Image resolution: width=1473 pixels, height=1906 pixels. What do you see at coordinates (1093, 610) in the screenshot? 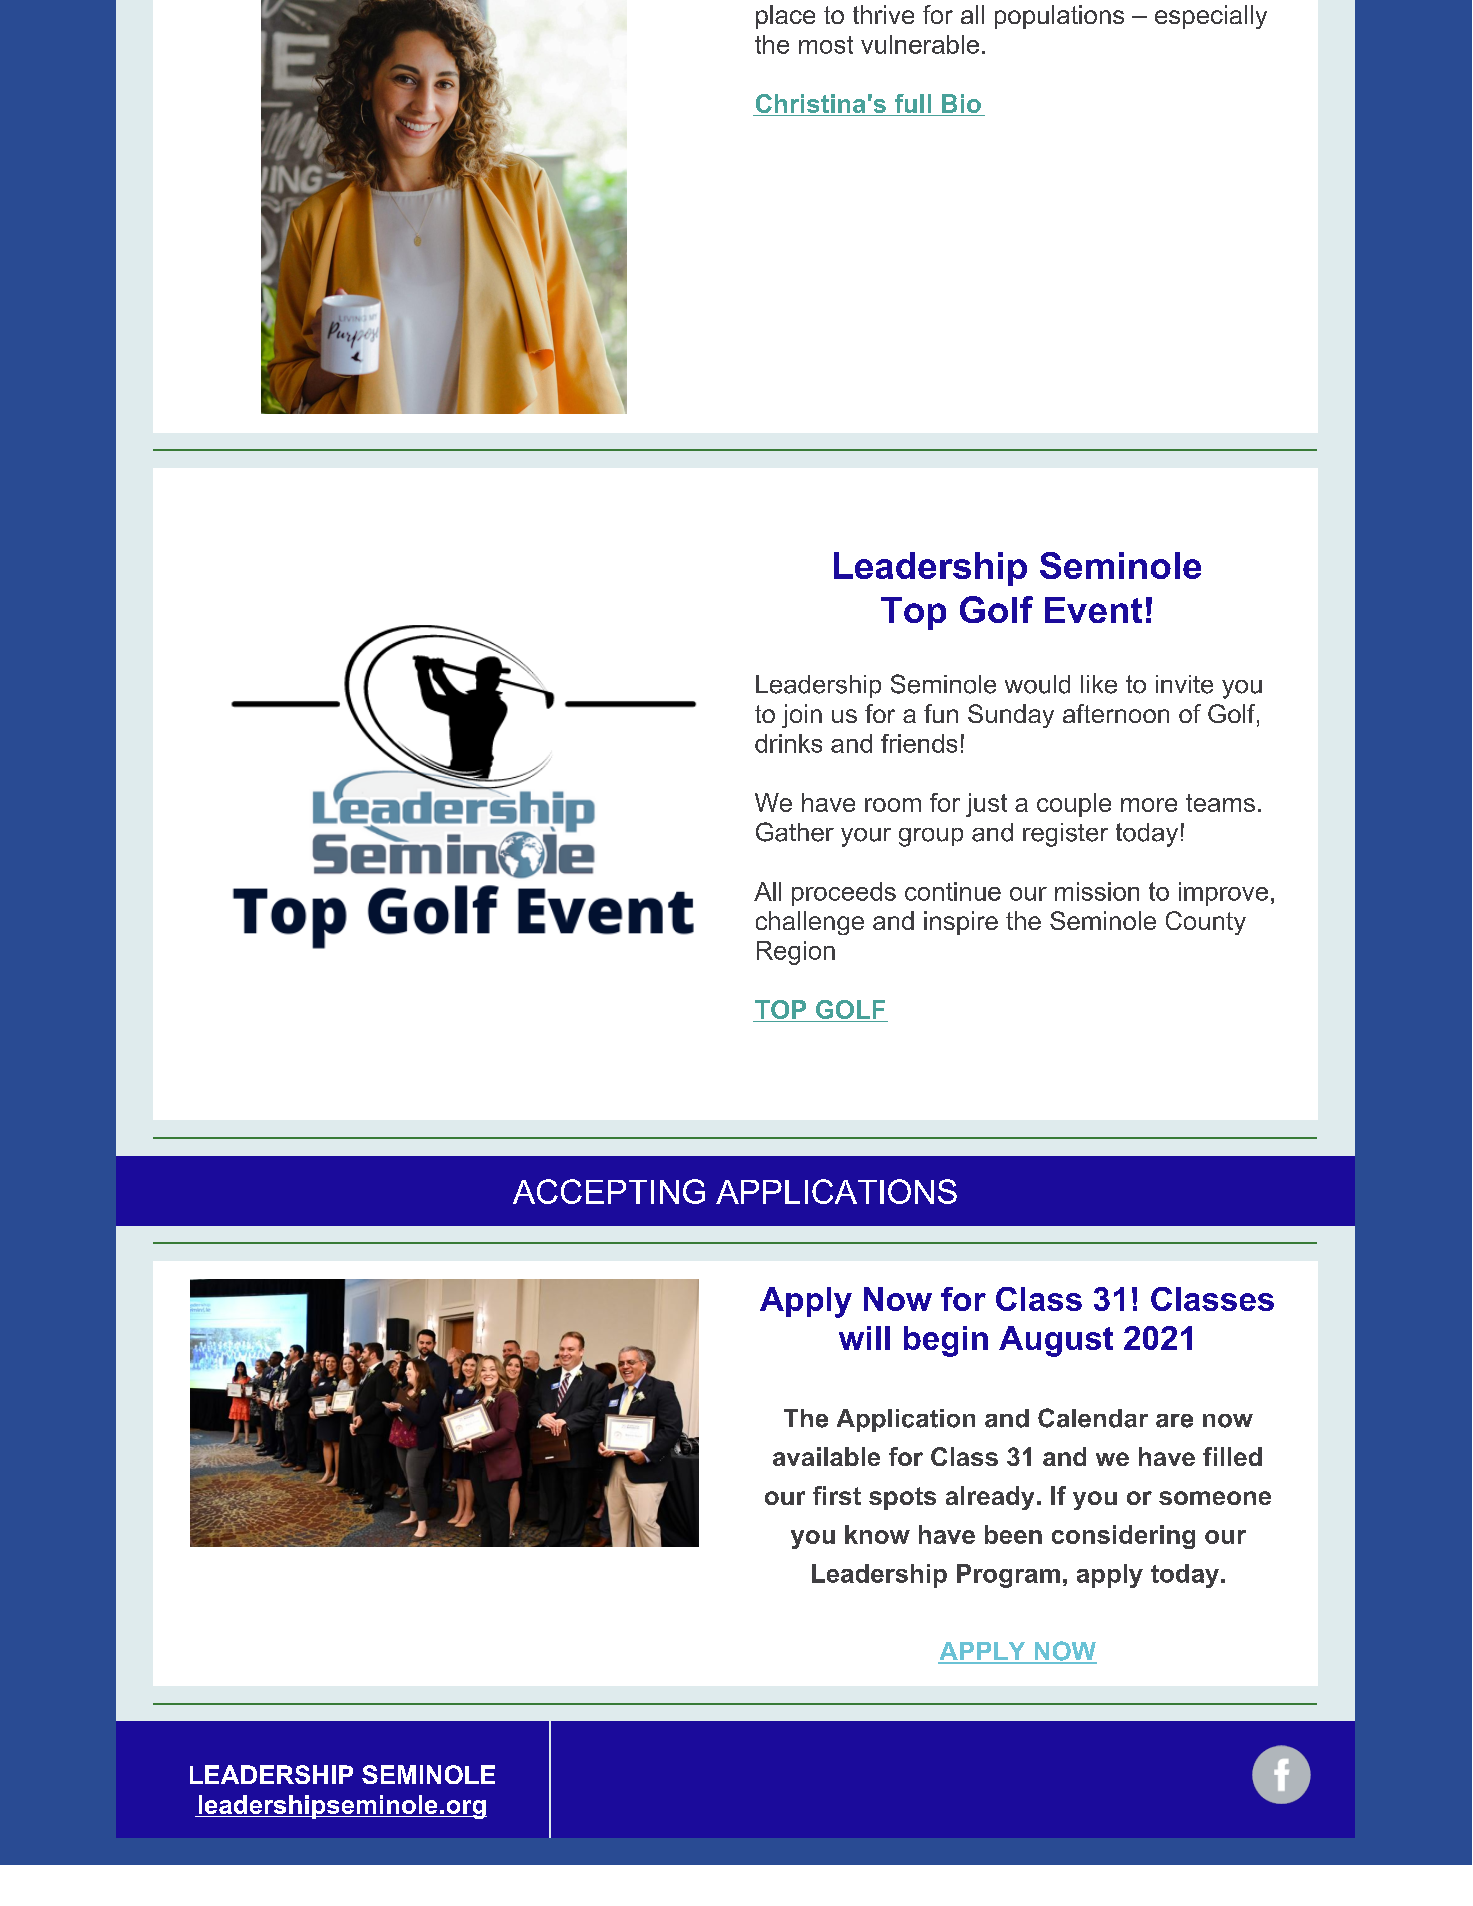
I see `Event` at bounding box center [1093, 610].
